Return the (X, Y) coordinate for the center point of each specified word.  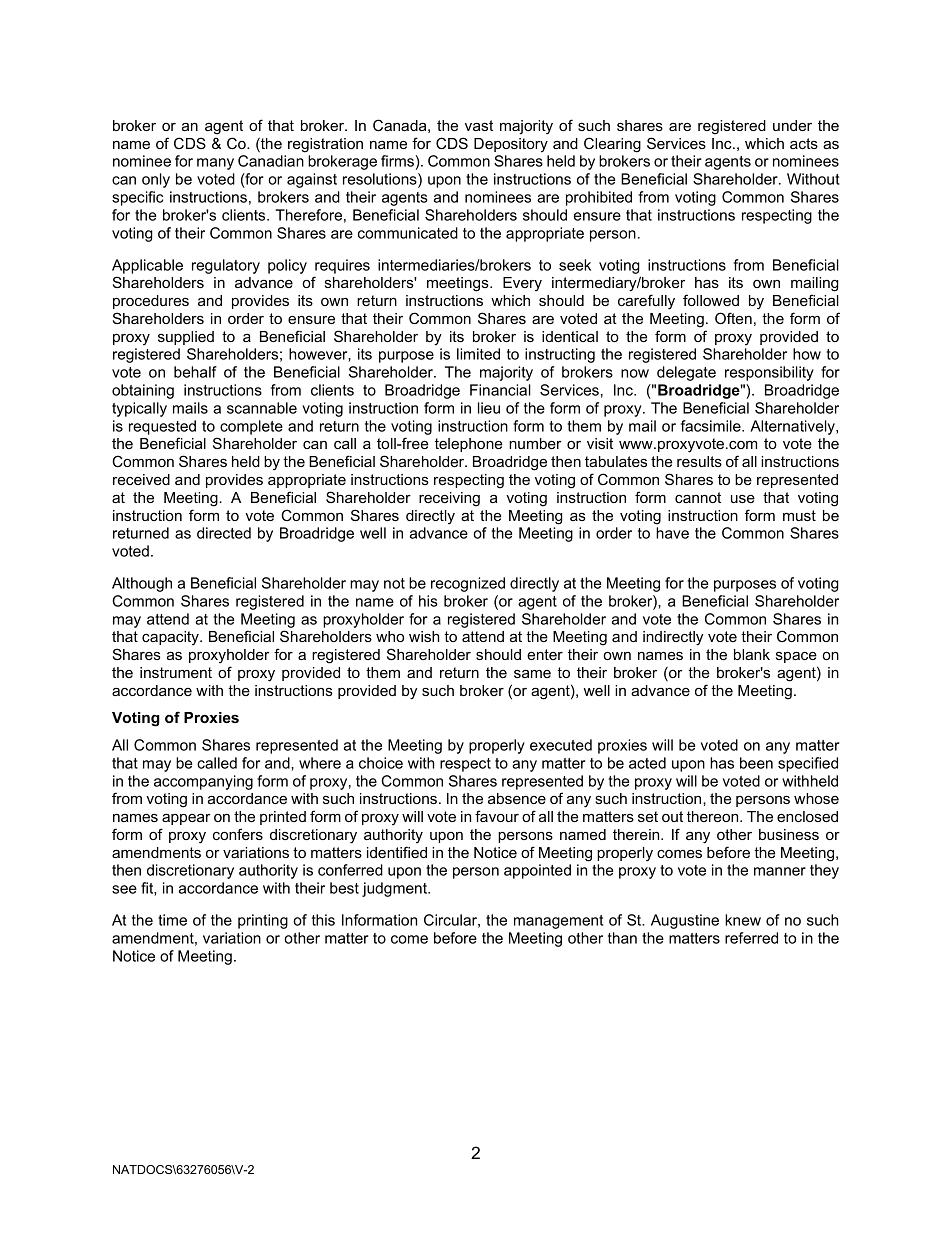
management (558, 922)
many (215, 164)
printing (263, 921)
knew (743, 920)
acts (804, 143)
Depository (511, 145)
